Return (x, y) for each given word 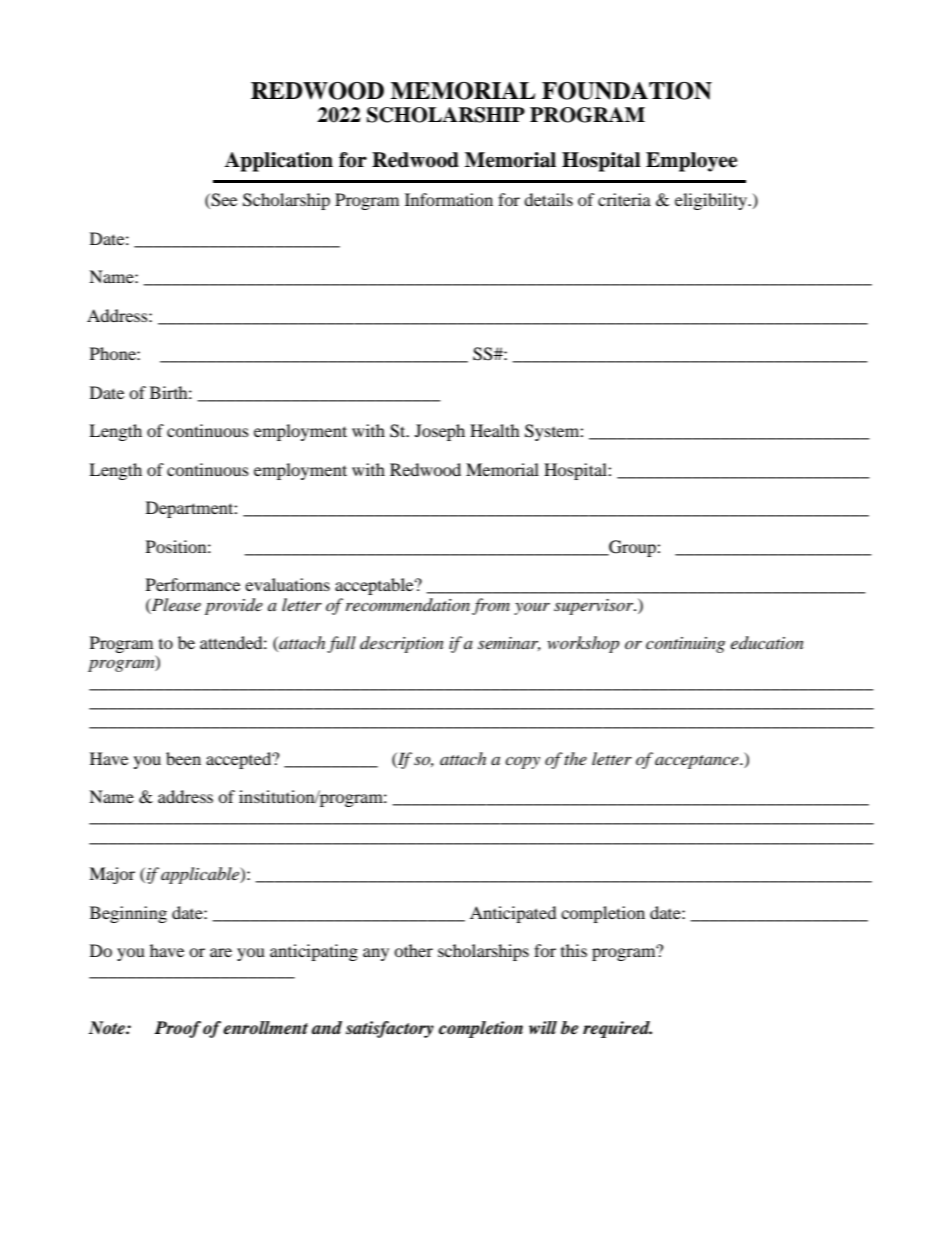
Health (495, 430)
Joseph (440, 432)
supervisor (595, 607)
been (183, 758)
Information (449, 199)
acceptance (698, 762)
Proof (177, 1029)
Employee (691, 162)
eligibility (712, 201)
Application (279, 162)
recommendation (408, 604)
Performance (193, 584)
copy (522, 762)
